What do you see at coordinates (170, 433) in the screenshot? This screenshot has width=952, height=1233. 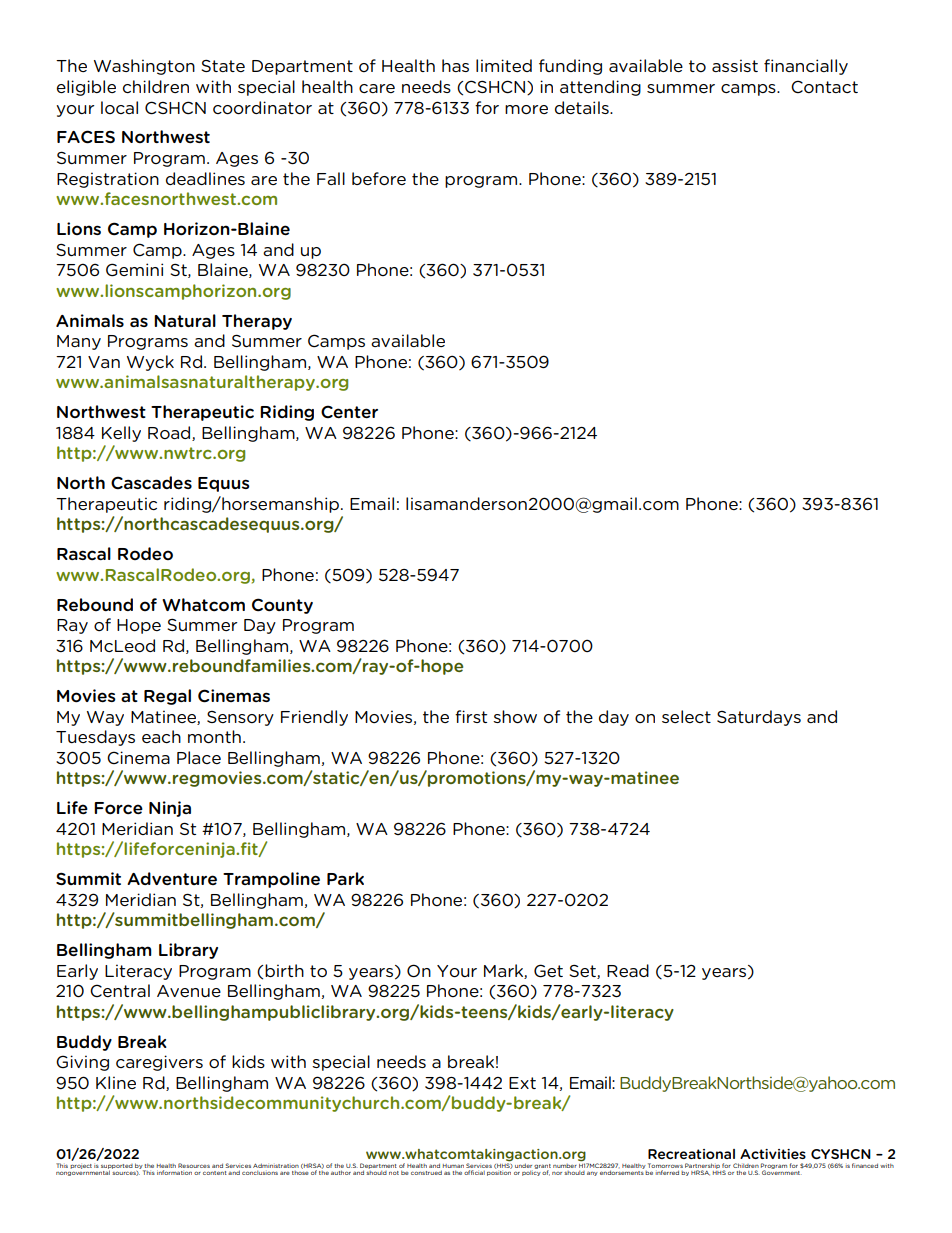 I see `Road` at bounding box center [170, 433].
